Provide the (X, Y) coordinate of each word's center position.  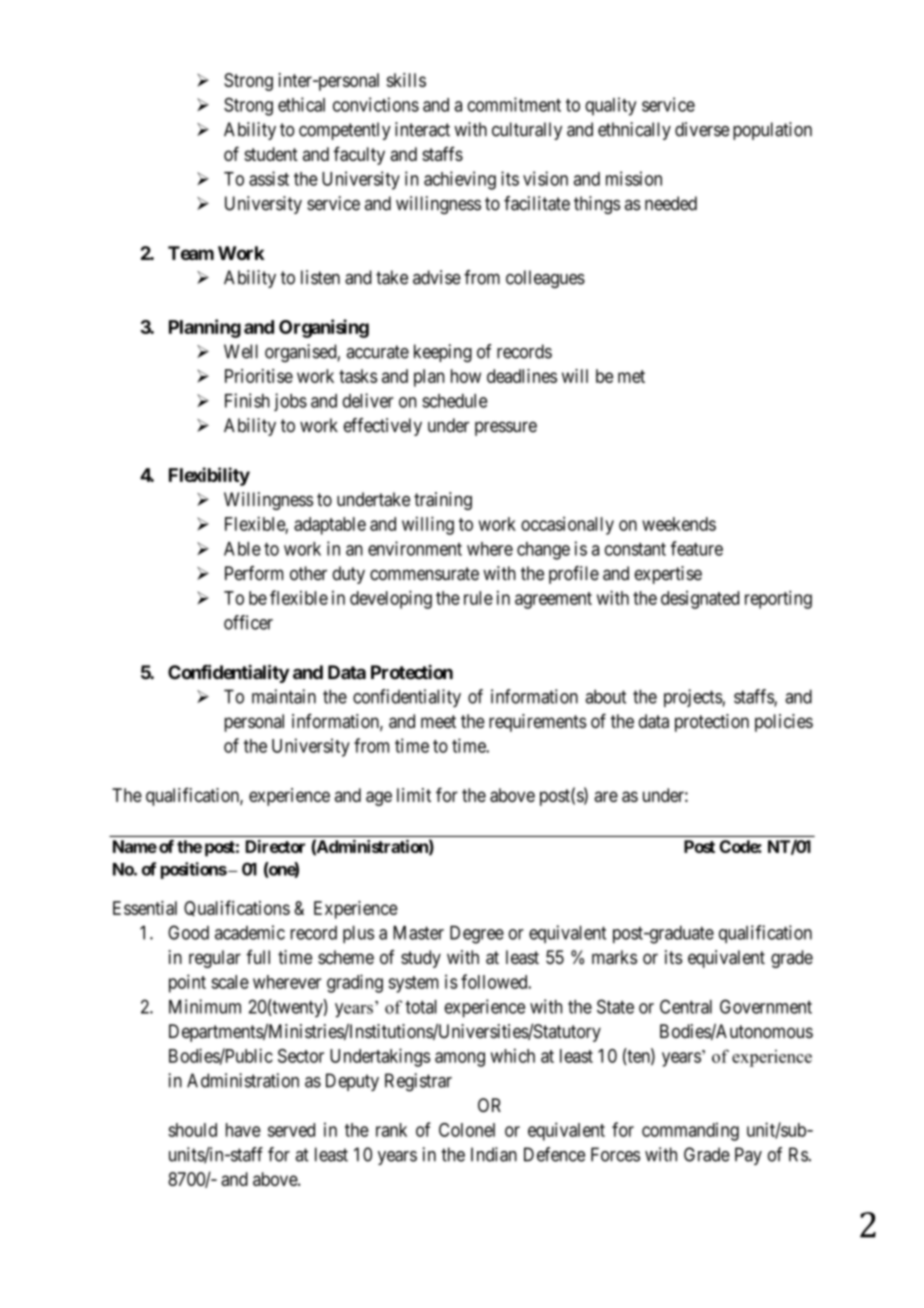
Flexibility (209, 476)
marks (614, 957)
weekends (679, 524)
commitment (514, 104)
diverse (702, 129)
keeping (443, 353)
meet (438, 721)
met (631, 376)
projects (693, 698)
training (443, 501)
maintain (284, 696)
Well (241, 351)
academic (250, 932)
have (243, 1130)
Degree (477, 934)
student (271, 154)
